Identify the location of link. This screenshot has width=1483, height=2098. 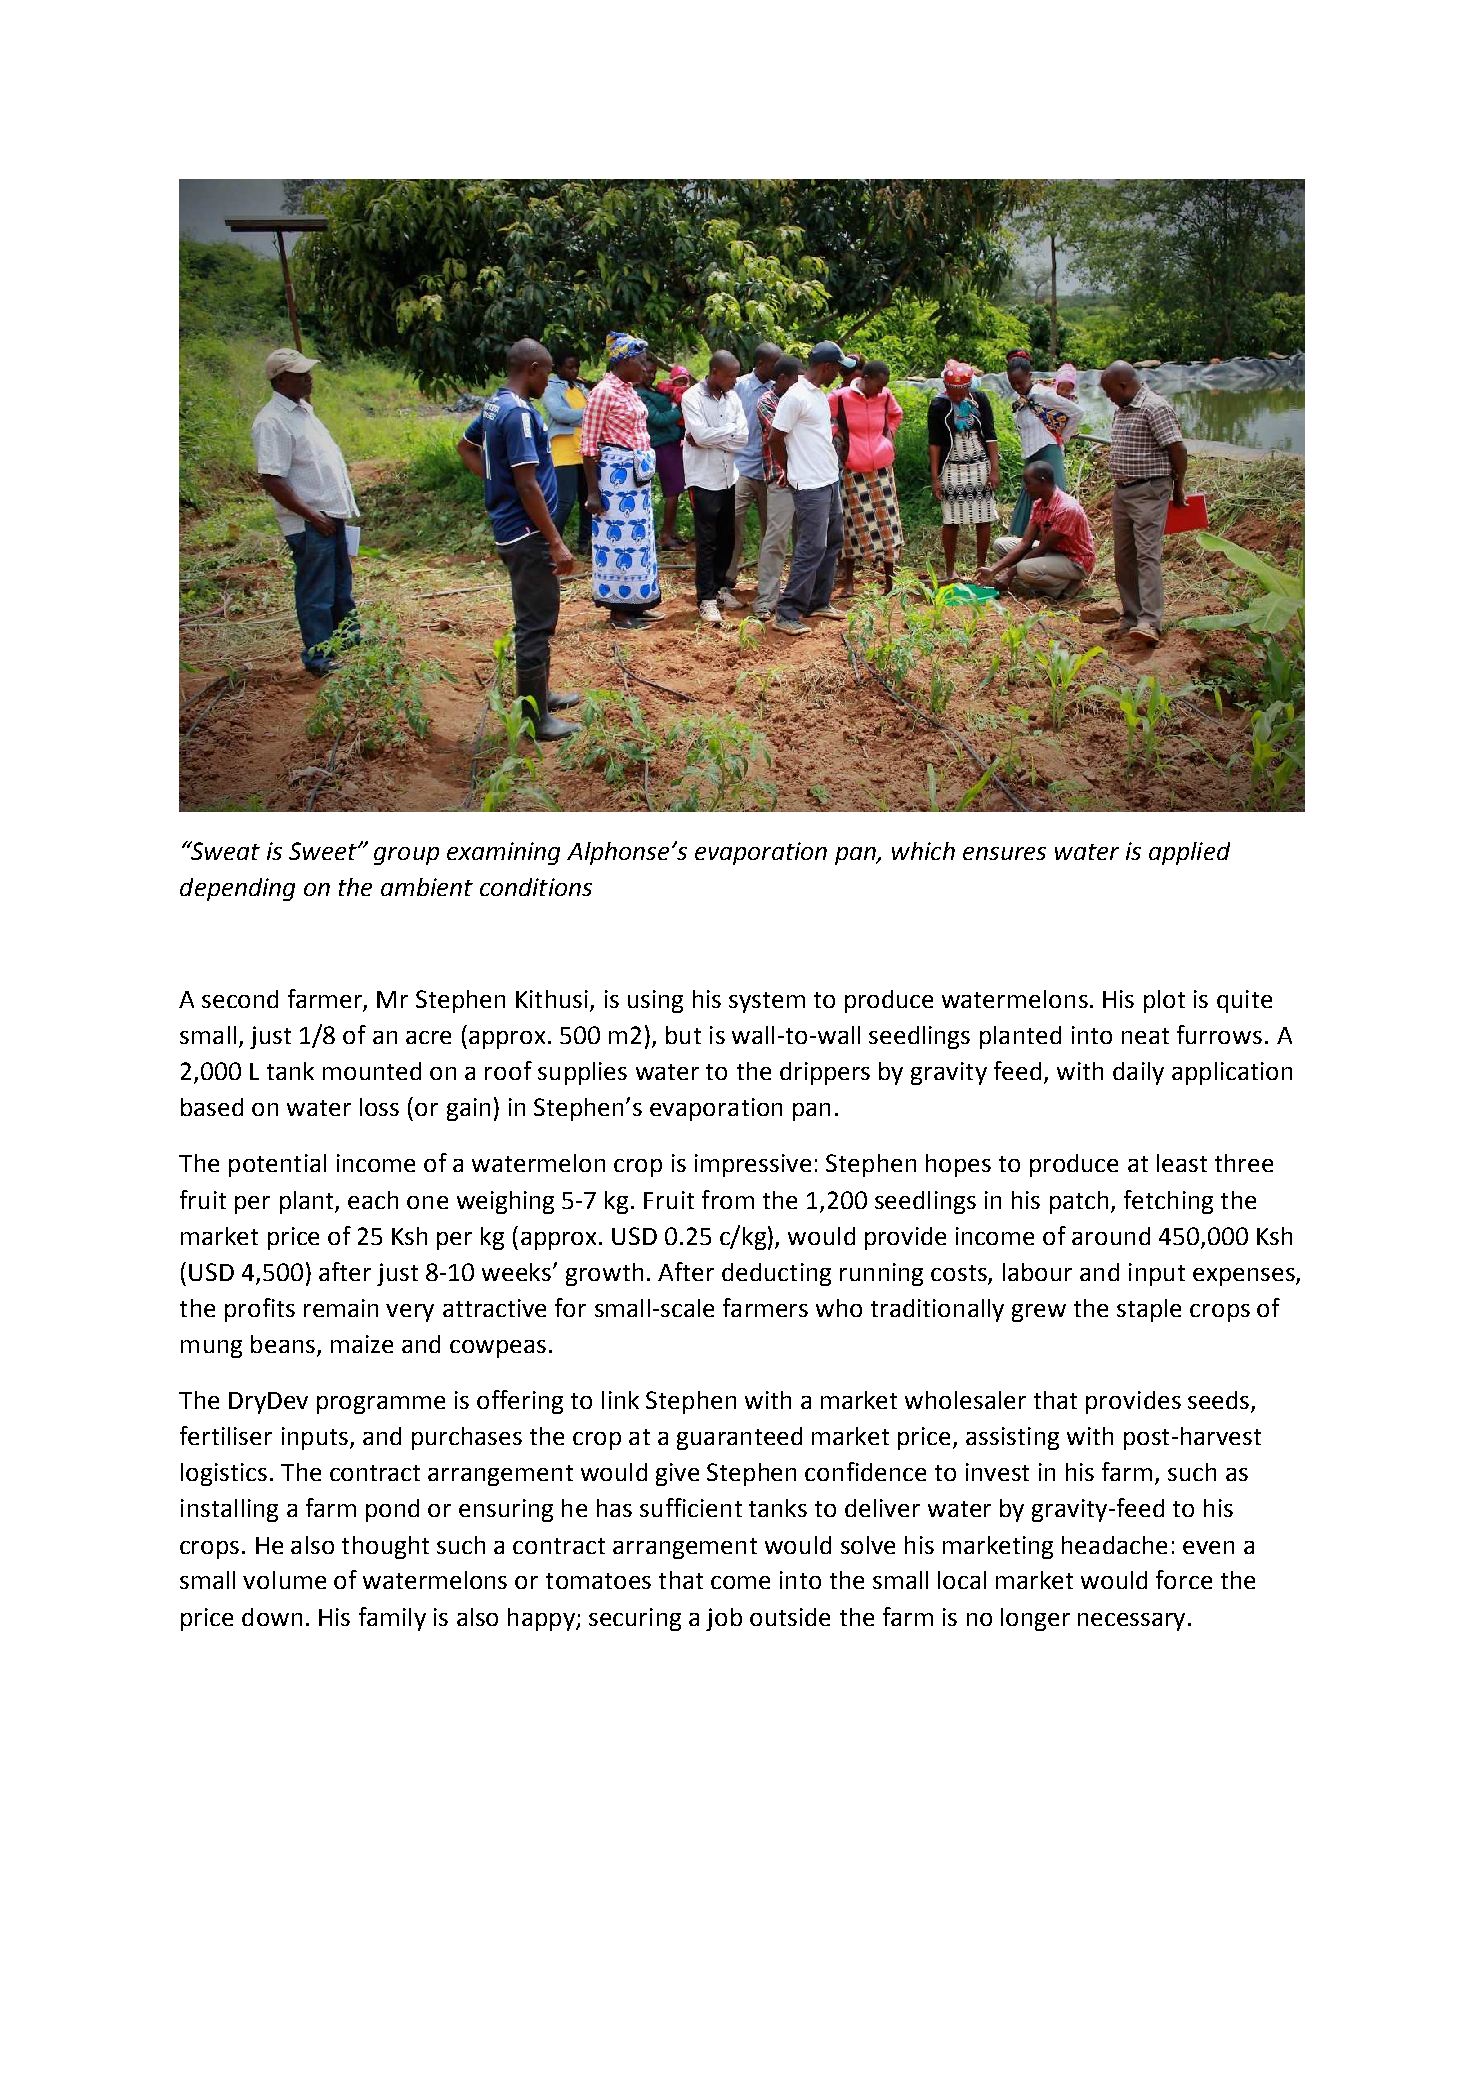
(620, 1400).
